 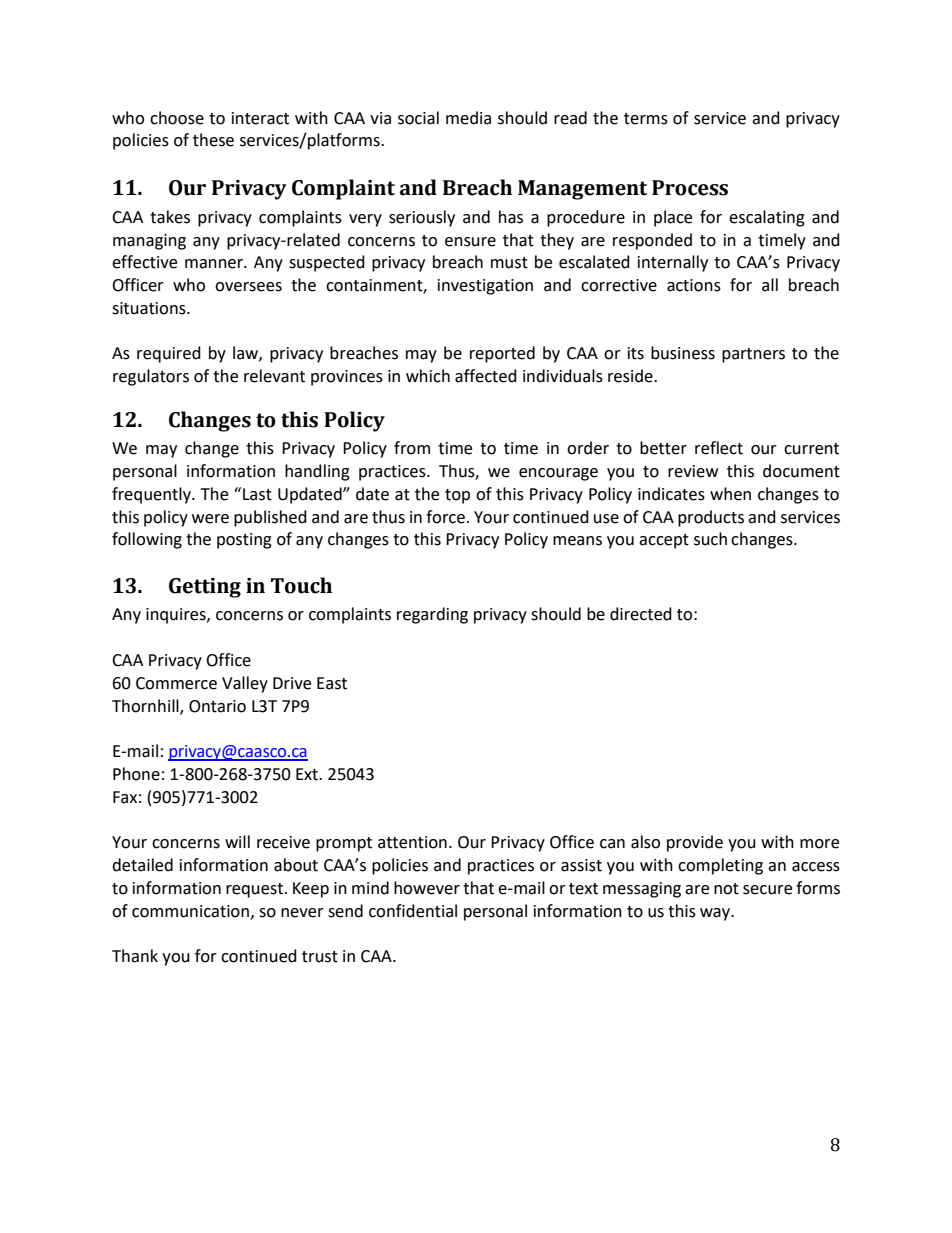 What do you see at coordinates (690, 188) in the screenshot?
I see `Process` at bounding box center [690, 188].
